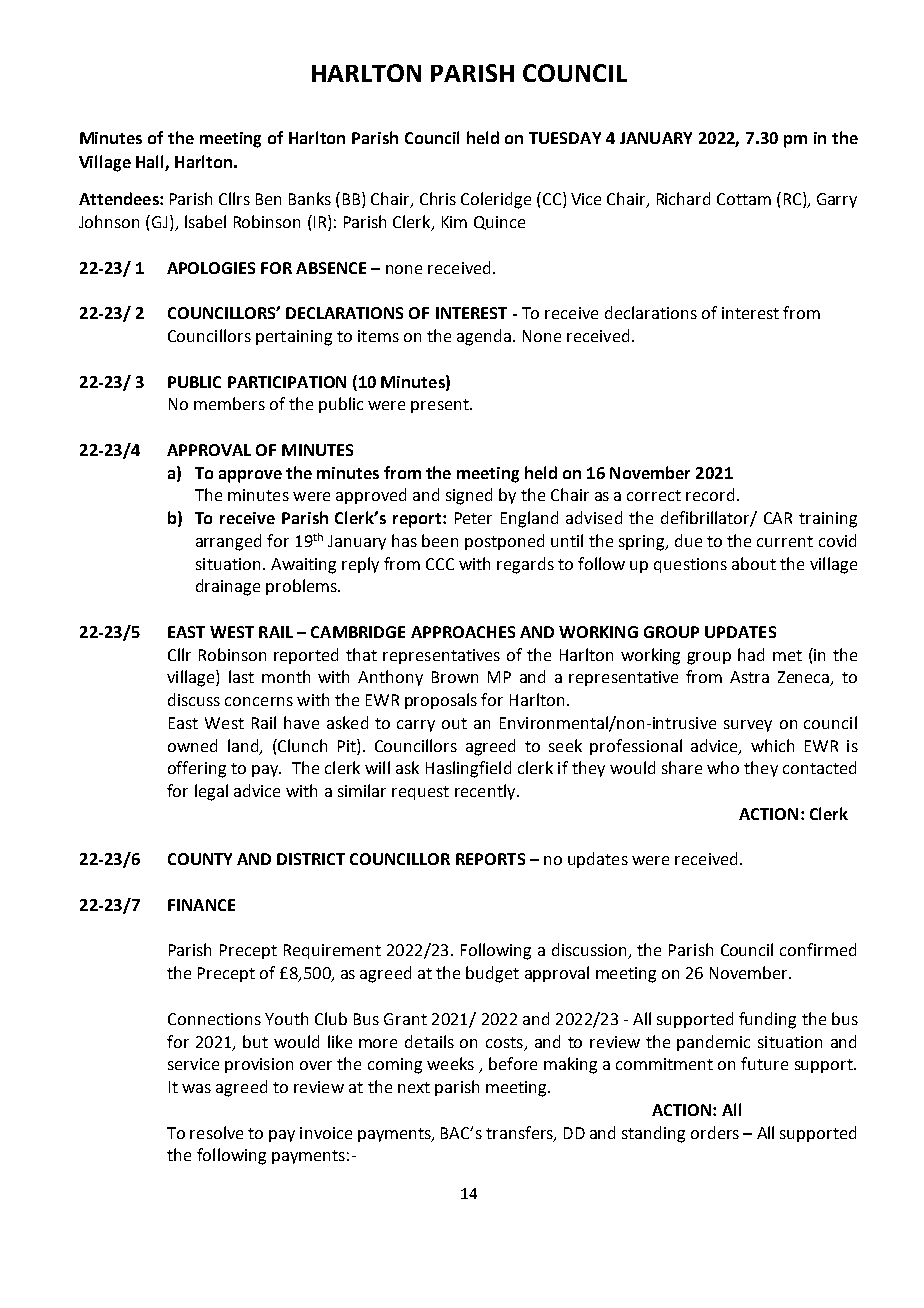  What do you see at coordinates (504, 542) in the screenshot?
I see `postponed` at bounding box center [504, 542].
